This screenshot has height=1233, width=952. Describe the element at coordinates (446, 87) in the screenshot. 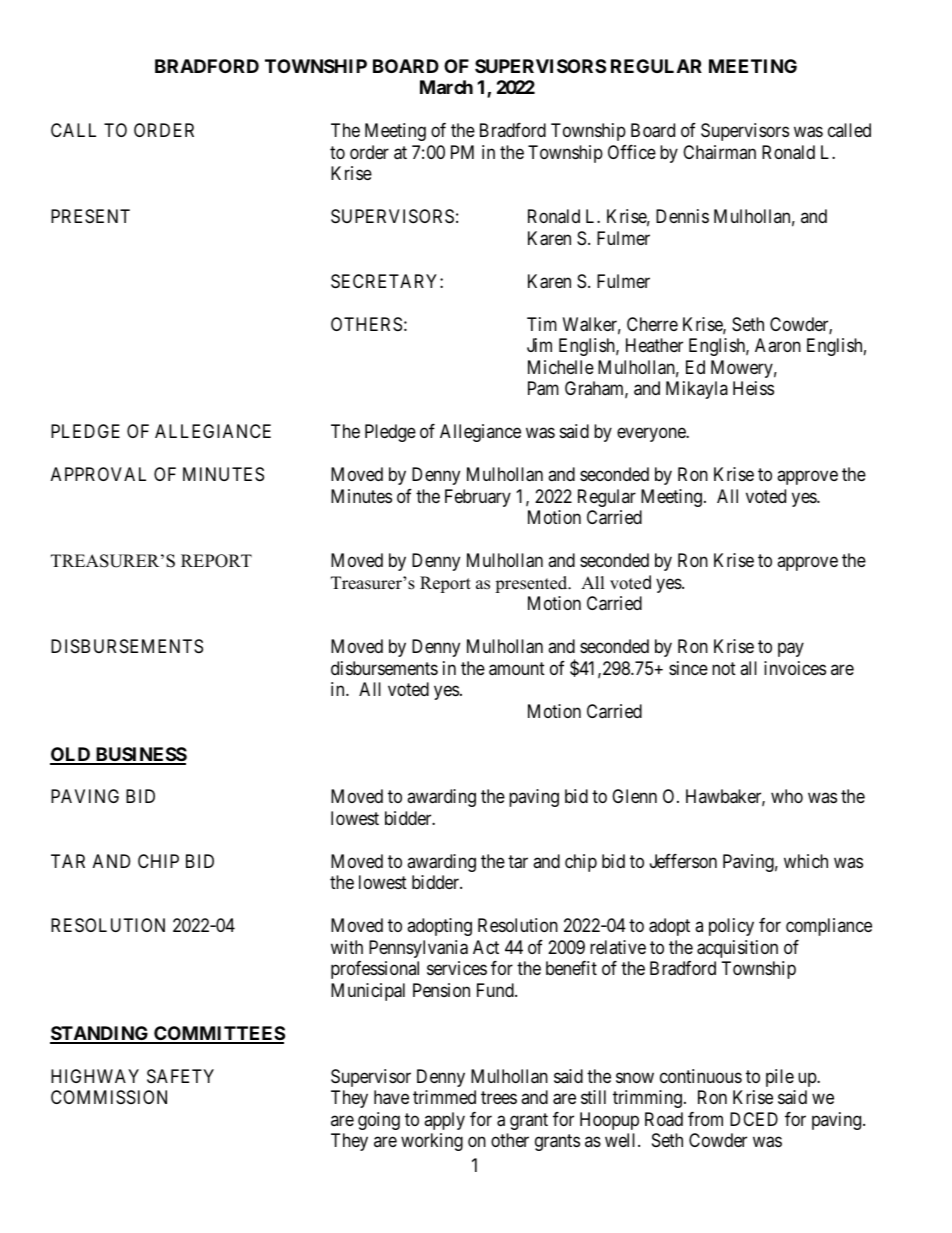

I see `March` at that location.
